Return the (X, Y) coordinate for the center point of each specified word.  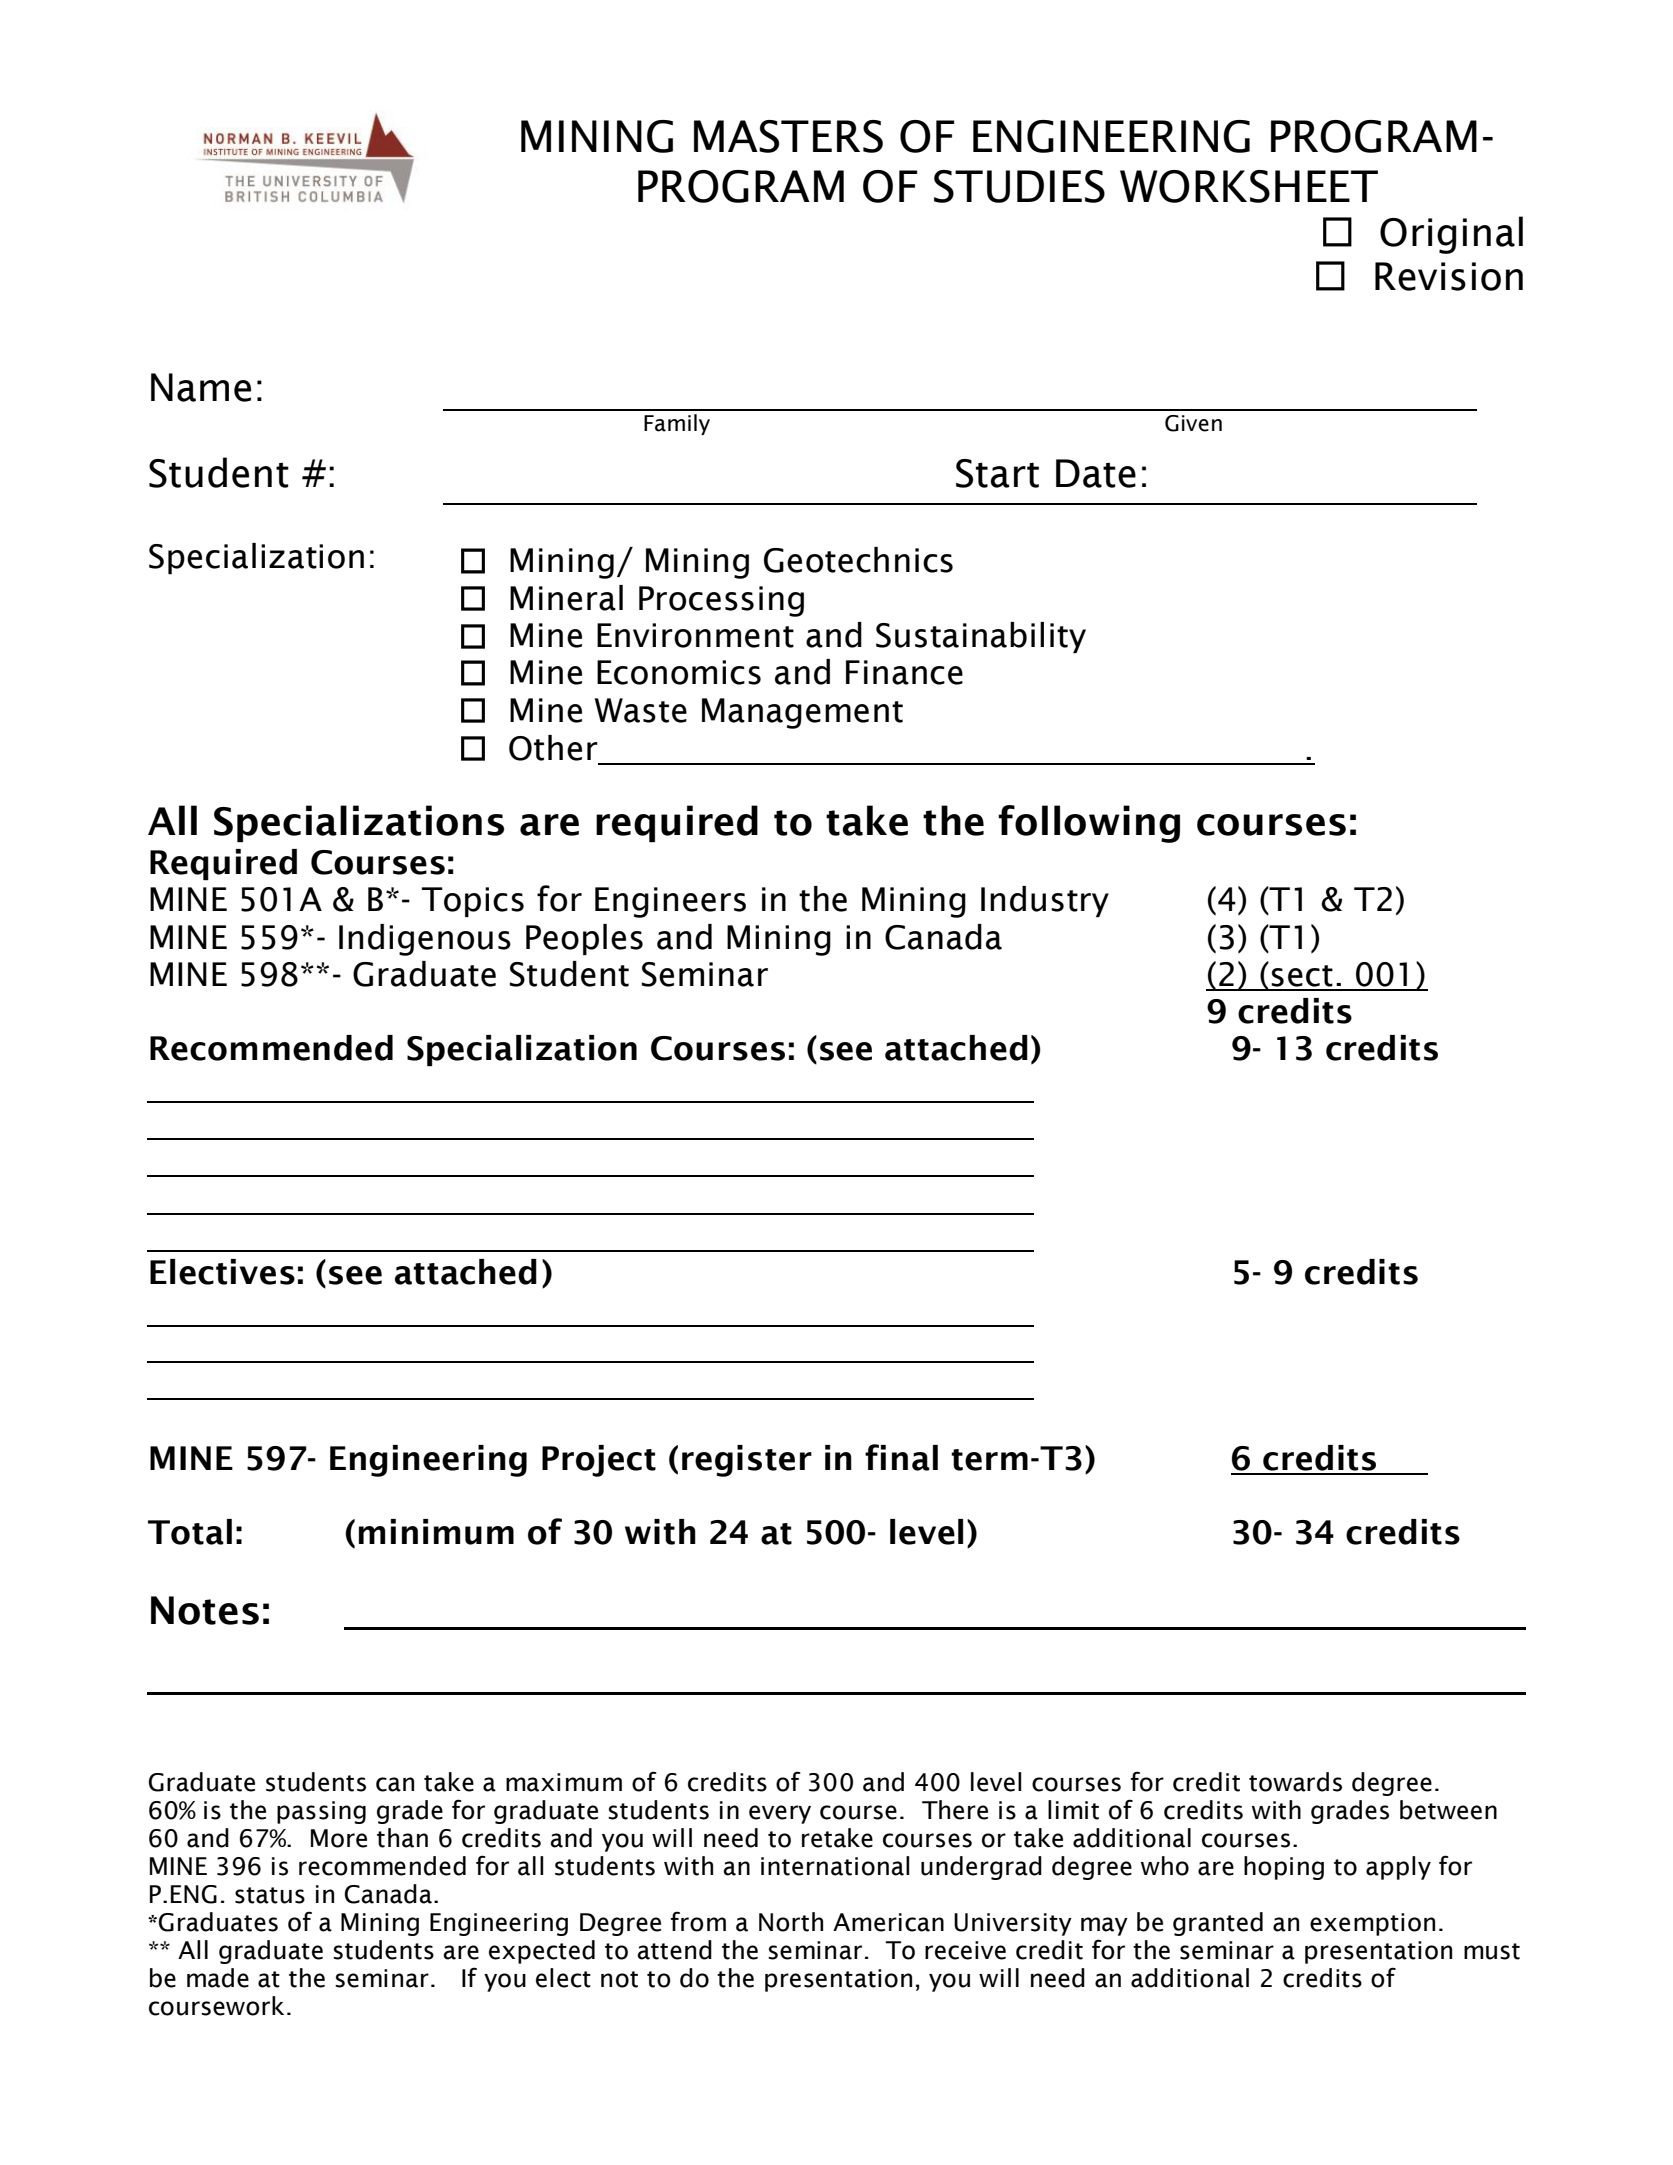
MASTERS (788, 136)
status (270, 1895)
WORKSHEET (1249, 186)
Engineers (670, 902)
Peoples (584, 939)
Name (201, 387)
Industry (1045, 901)
